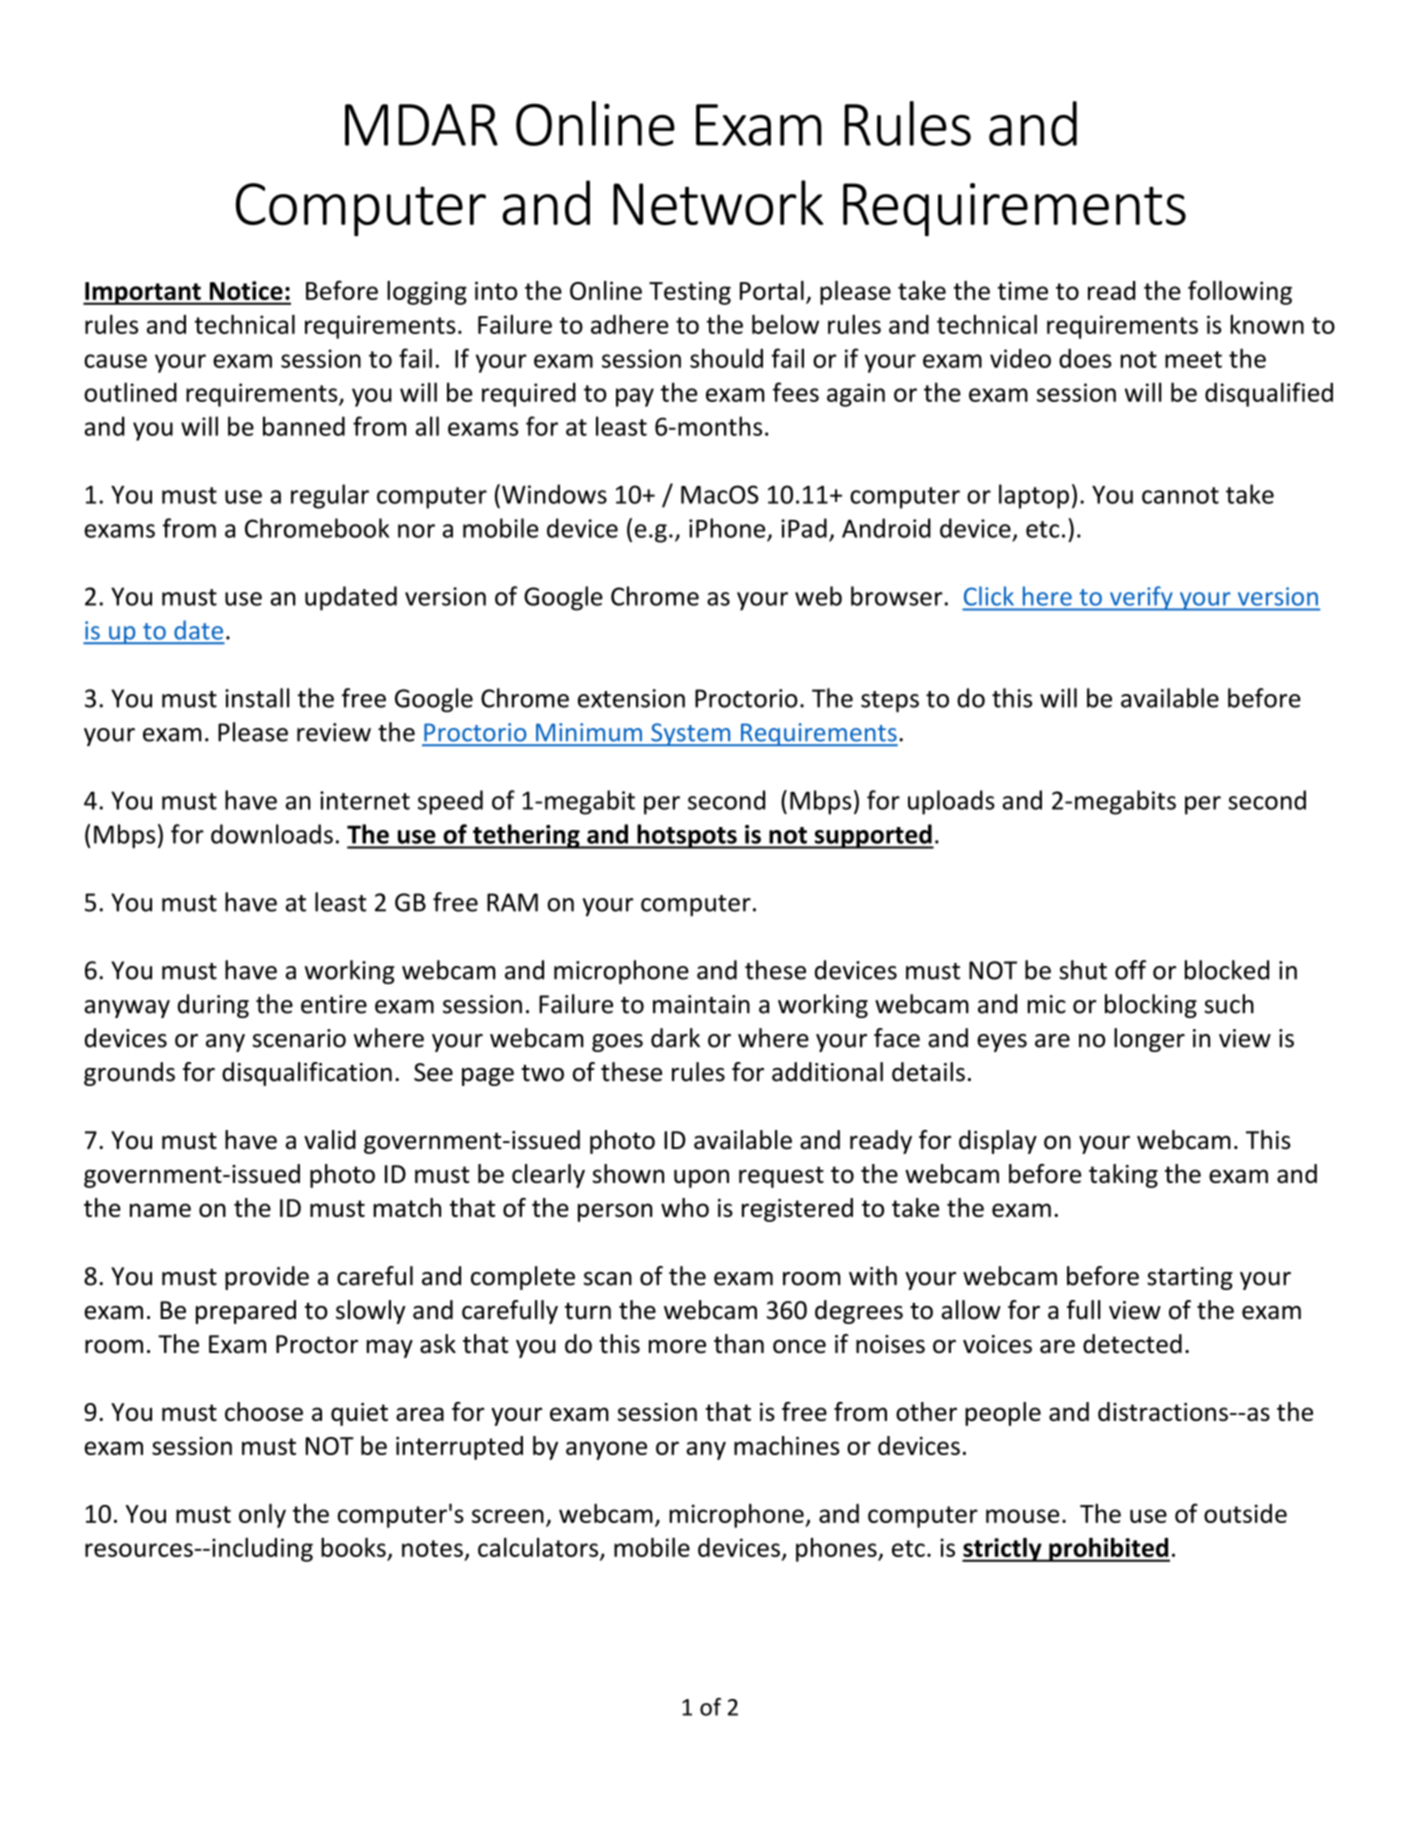  Describe the element at coordinates (1123, 1176) in the screenshot. I see `taking` at that location.
